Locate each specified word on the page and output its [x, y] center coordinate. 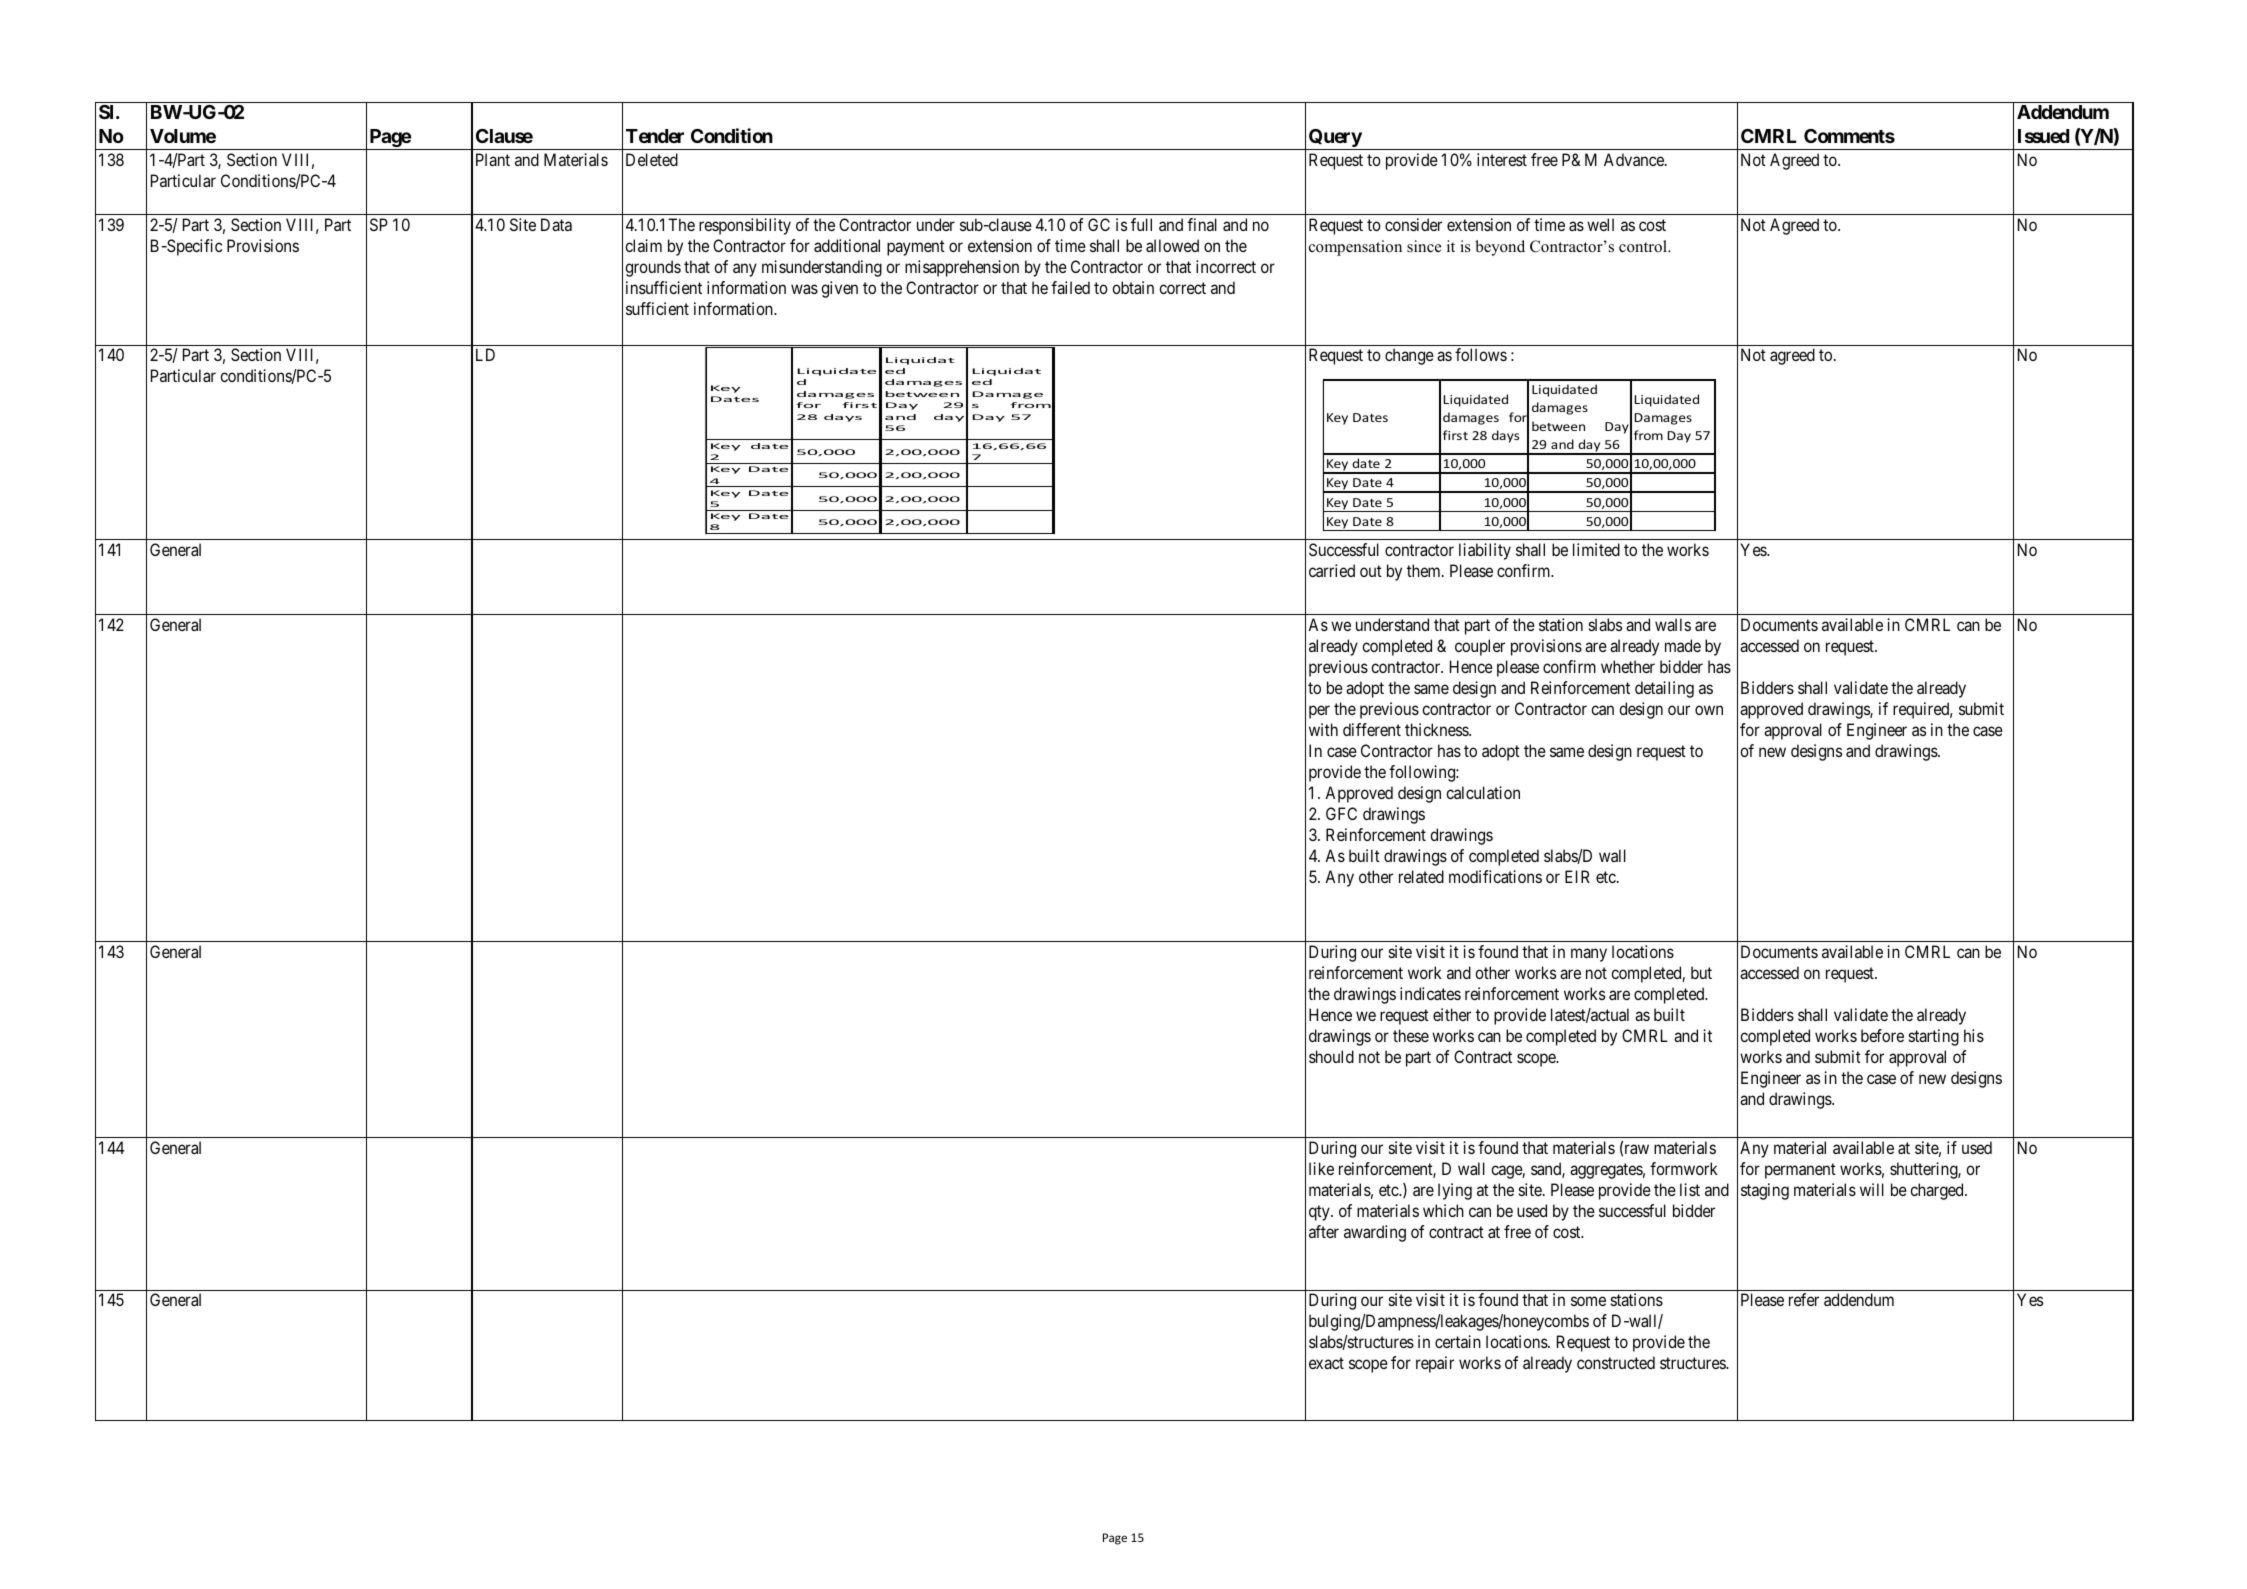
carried [1332, 570]
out [1371, 571]
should [1331, 1056]
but [1701, 972]
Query [1335, 139]
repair [1435, 1364]
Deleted [652, 159]
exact [1326, 1363]
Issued [2043, 136]
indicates [1430, 993]
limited [1596, 549]
